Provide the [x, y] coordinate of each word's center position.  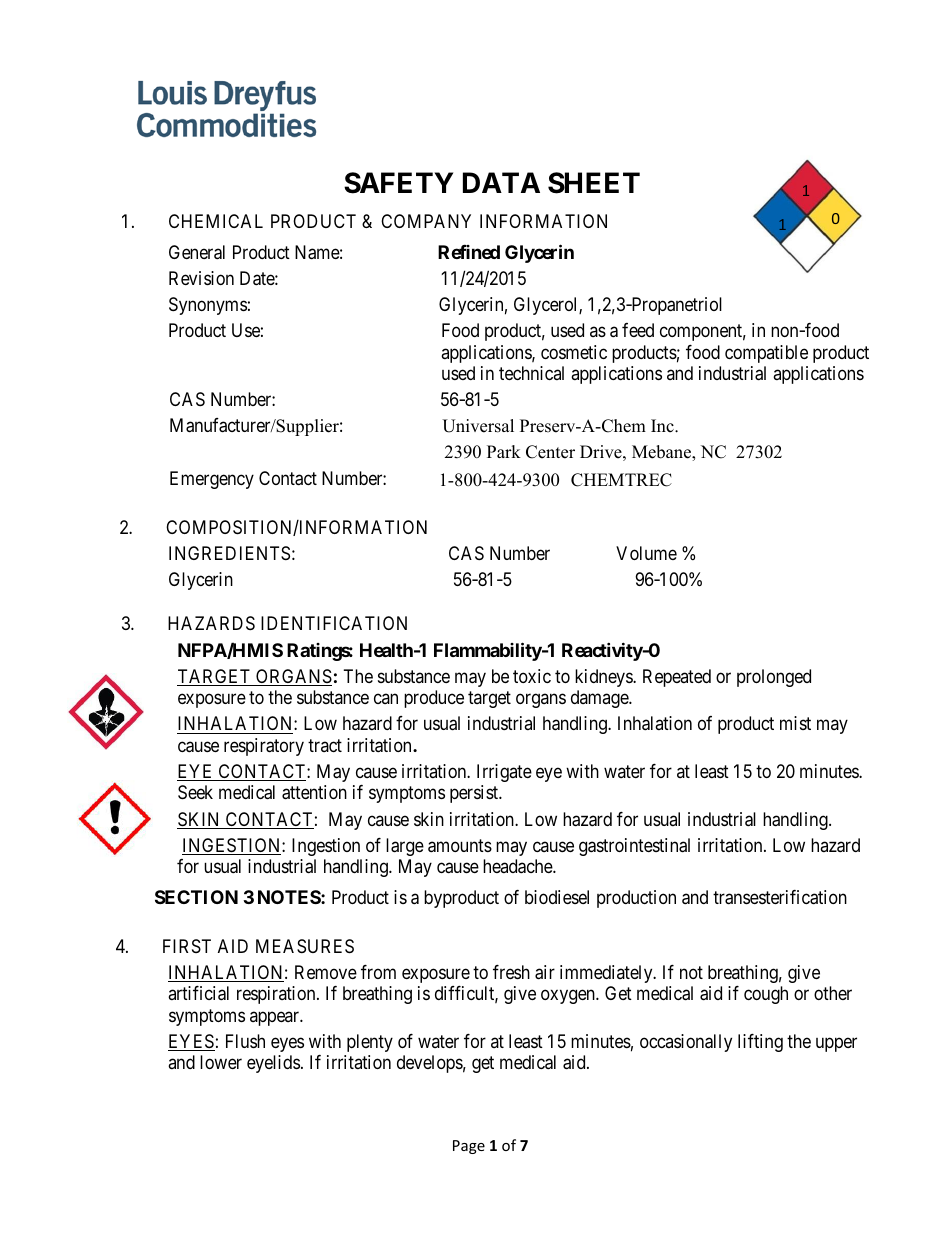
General [197, 252]
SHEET [594, 183]
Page [469, 1147]
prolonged [774, 678]
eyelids [273, 1064]
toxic [532, 676]
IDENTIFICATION [334, 623]
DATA [501, 182]
